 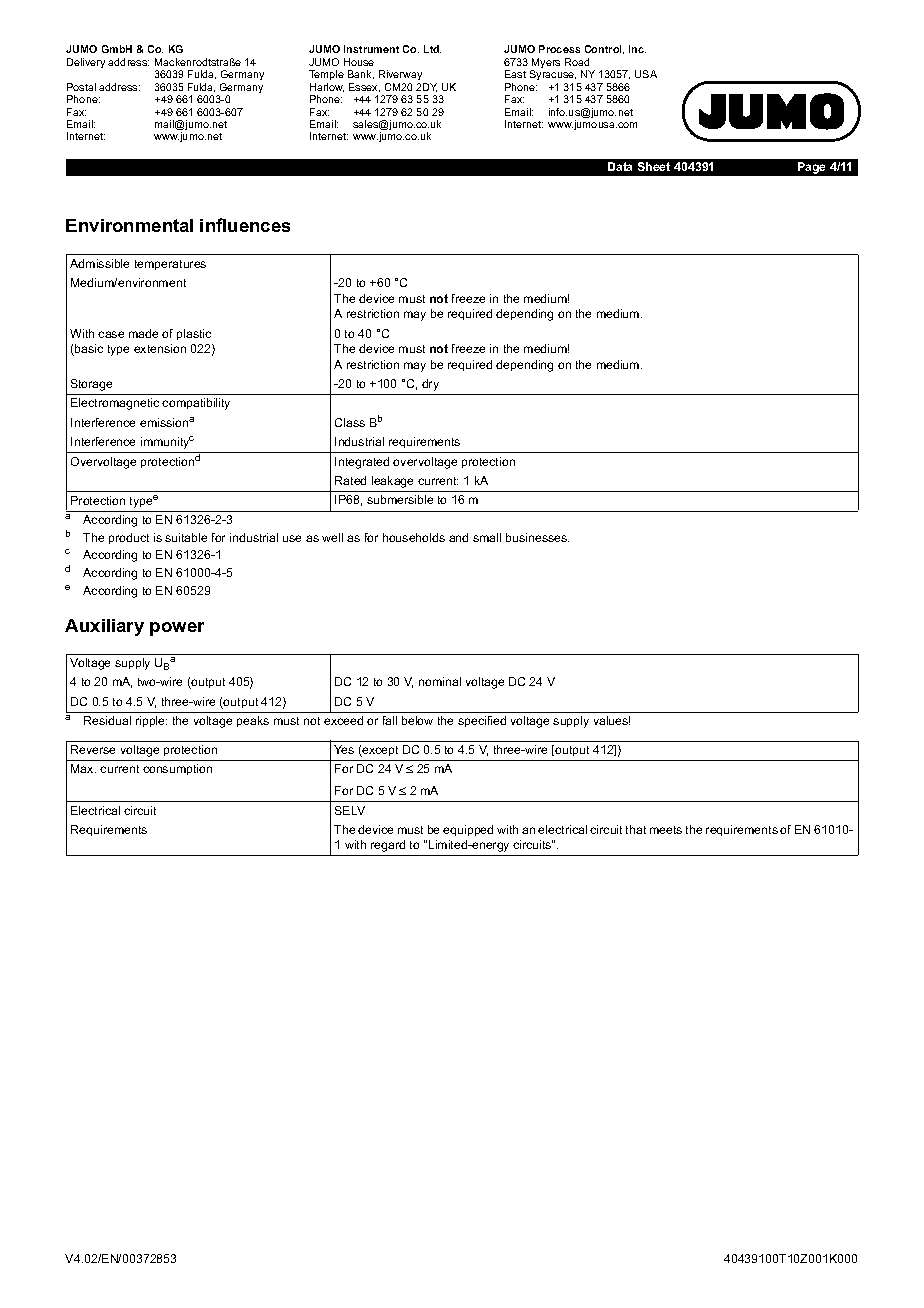 What do you see at coordinates (400, 499) in the screenshot?
I see `submersible` at bounding box center [400, 499].
